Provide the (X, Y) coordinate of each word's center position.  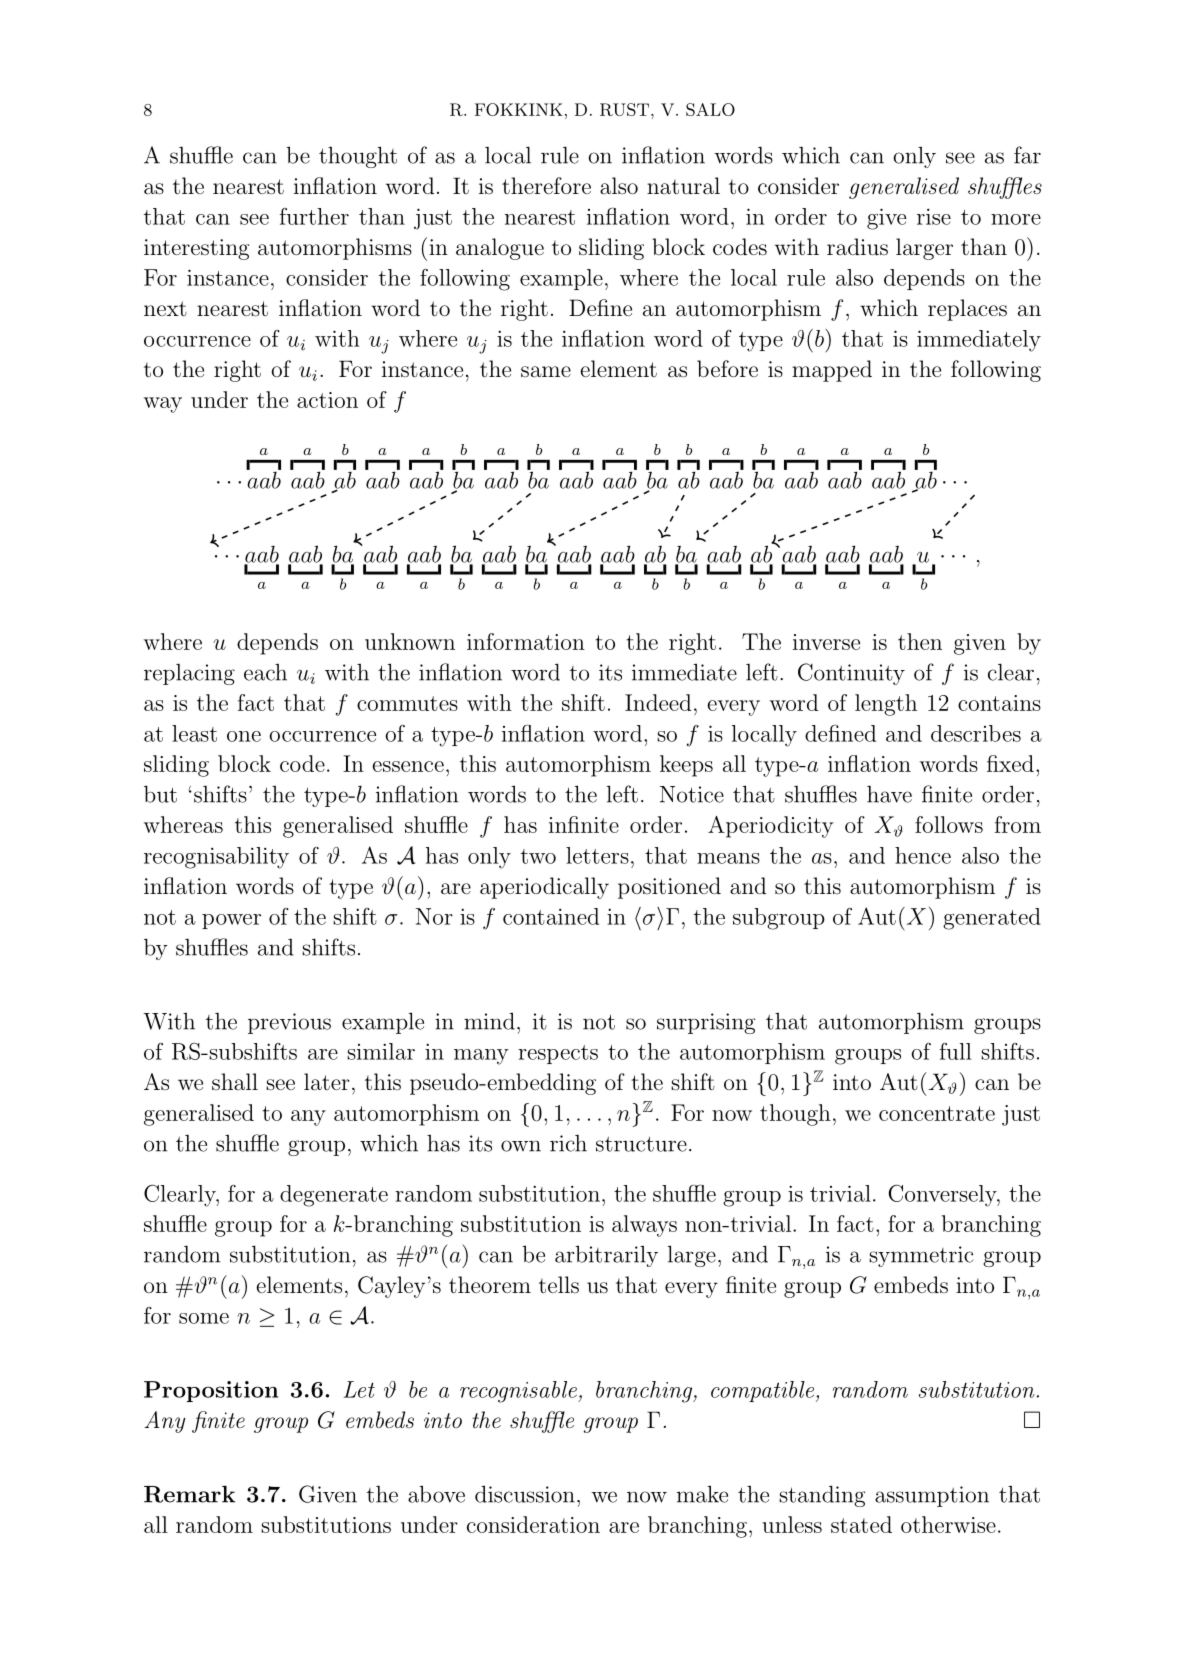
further (314, 216)
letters (597, 855)
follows (949, 824)
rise (934, 217)
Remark (189, 1494)
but (160, 794)
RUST (626, 109)
